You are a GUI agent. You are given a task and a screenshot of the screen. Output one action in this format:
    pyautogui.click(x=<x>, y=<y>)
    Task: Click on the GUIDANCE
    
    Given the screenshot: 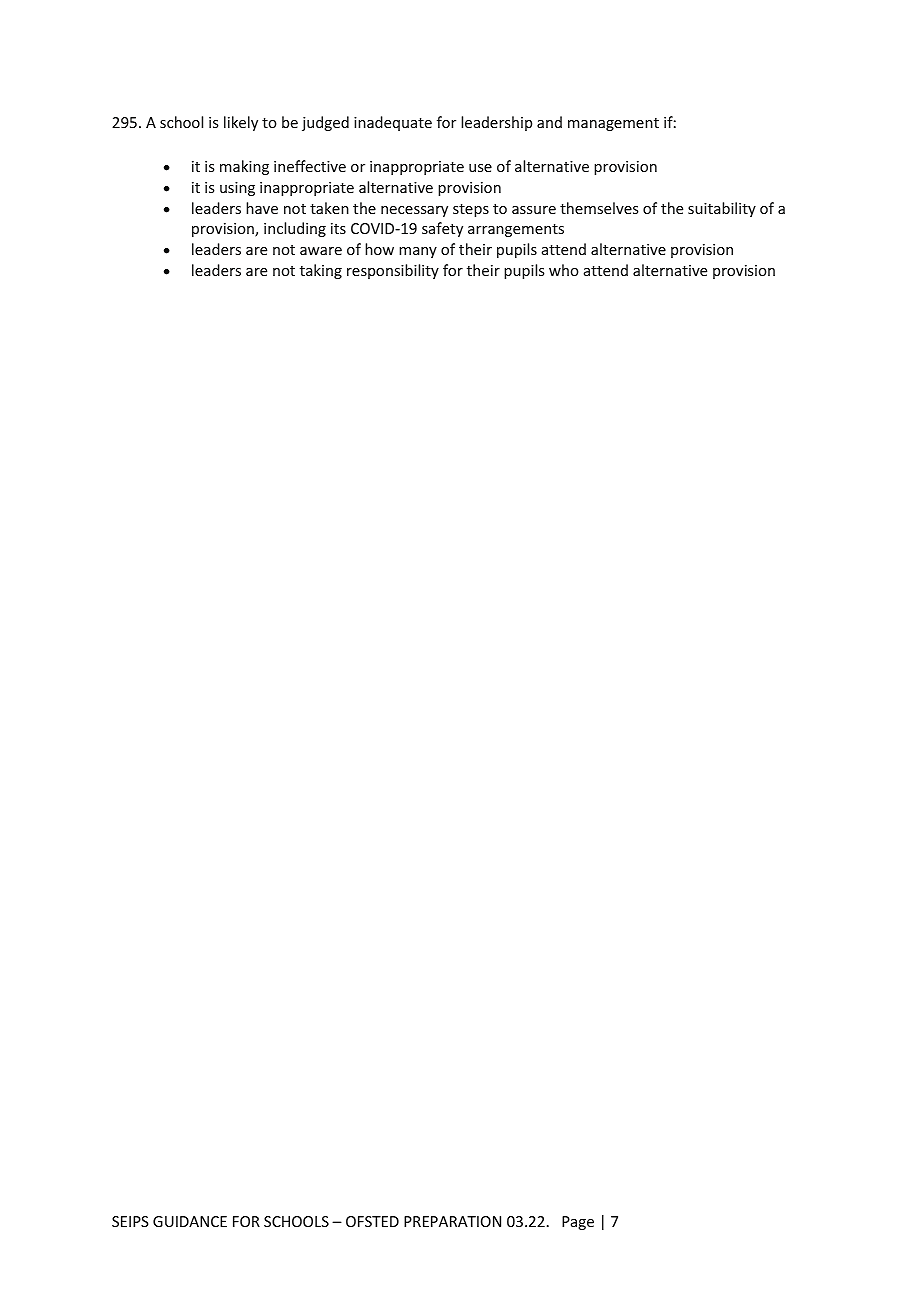 What is the action you would take?
    pyautogui.click(x=190, y=1221)
